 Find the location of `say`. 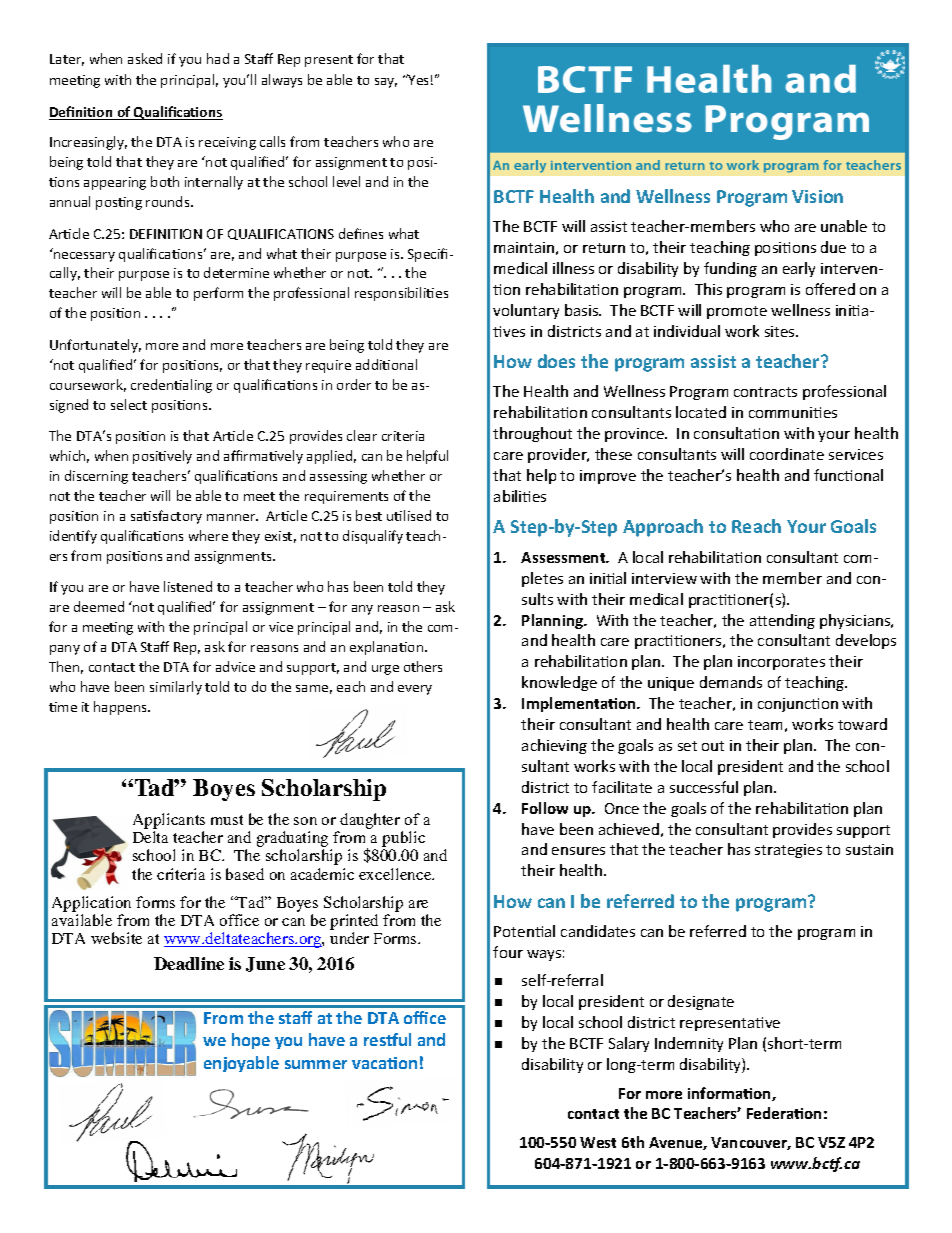

say is located at coordinates (386, 83).
